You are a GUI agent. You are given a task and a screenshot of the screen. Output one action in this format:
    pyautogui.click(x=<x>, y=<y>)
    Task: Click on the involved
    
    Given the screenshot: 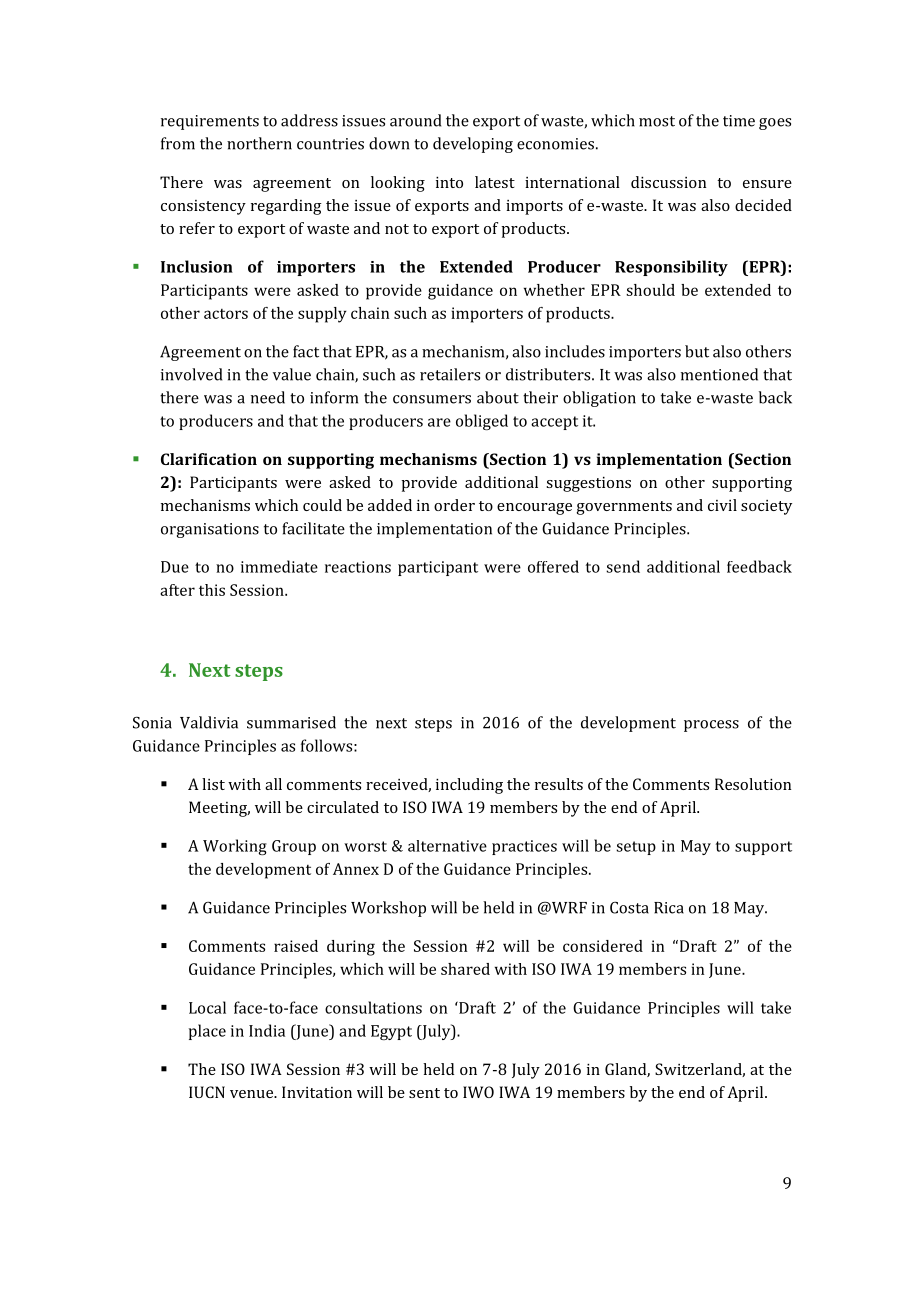 What is the action you would take?
    pyautogui.click(x=191, y=374)
